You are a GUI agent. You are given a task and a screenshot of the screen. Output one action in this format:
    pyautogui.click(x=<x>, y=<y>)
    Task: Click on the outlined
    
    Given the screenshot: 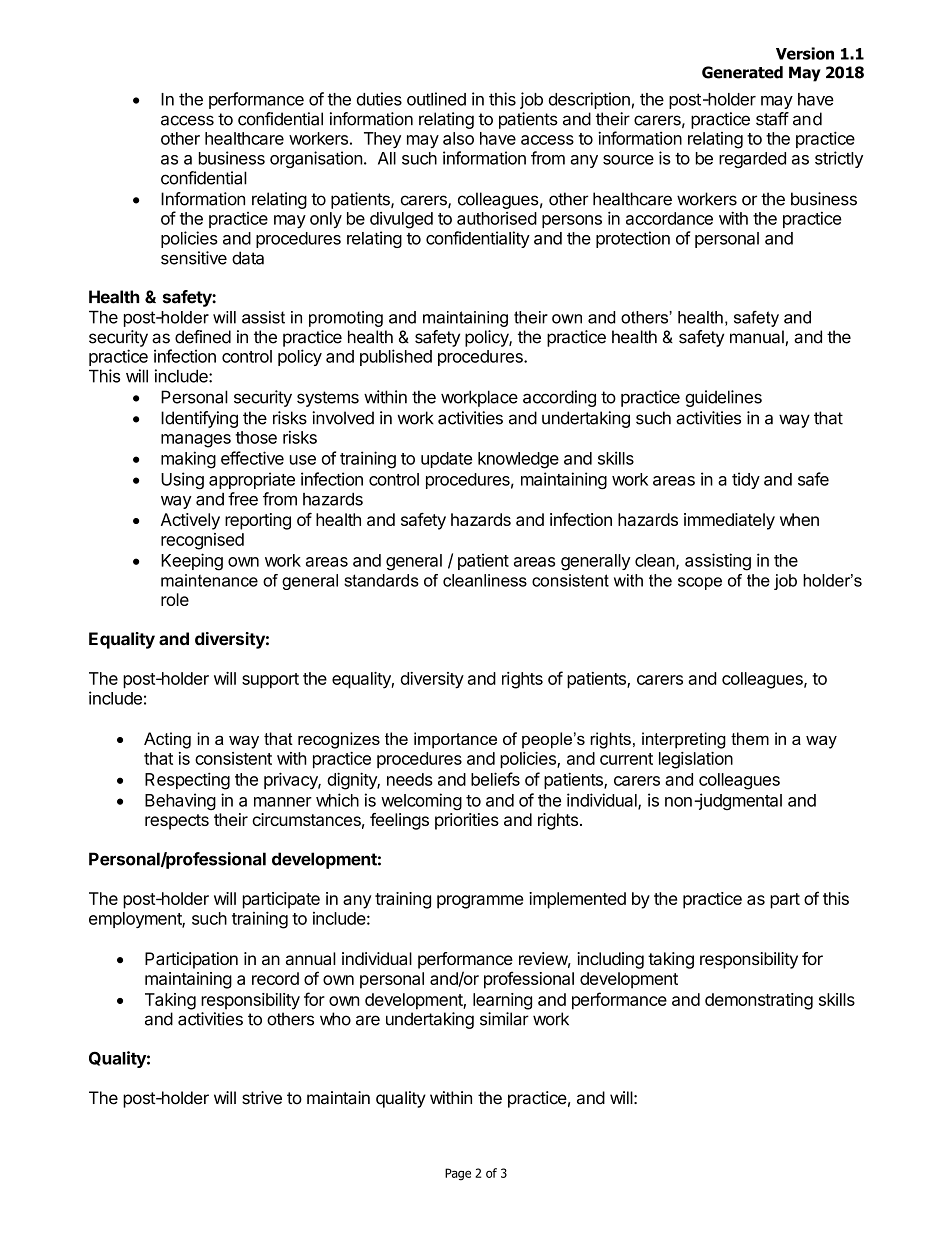 What is the action you would take?
    pyautogui.click(x=436, y=99)
